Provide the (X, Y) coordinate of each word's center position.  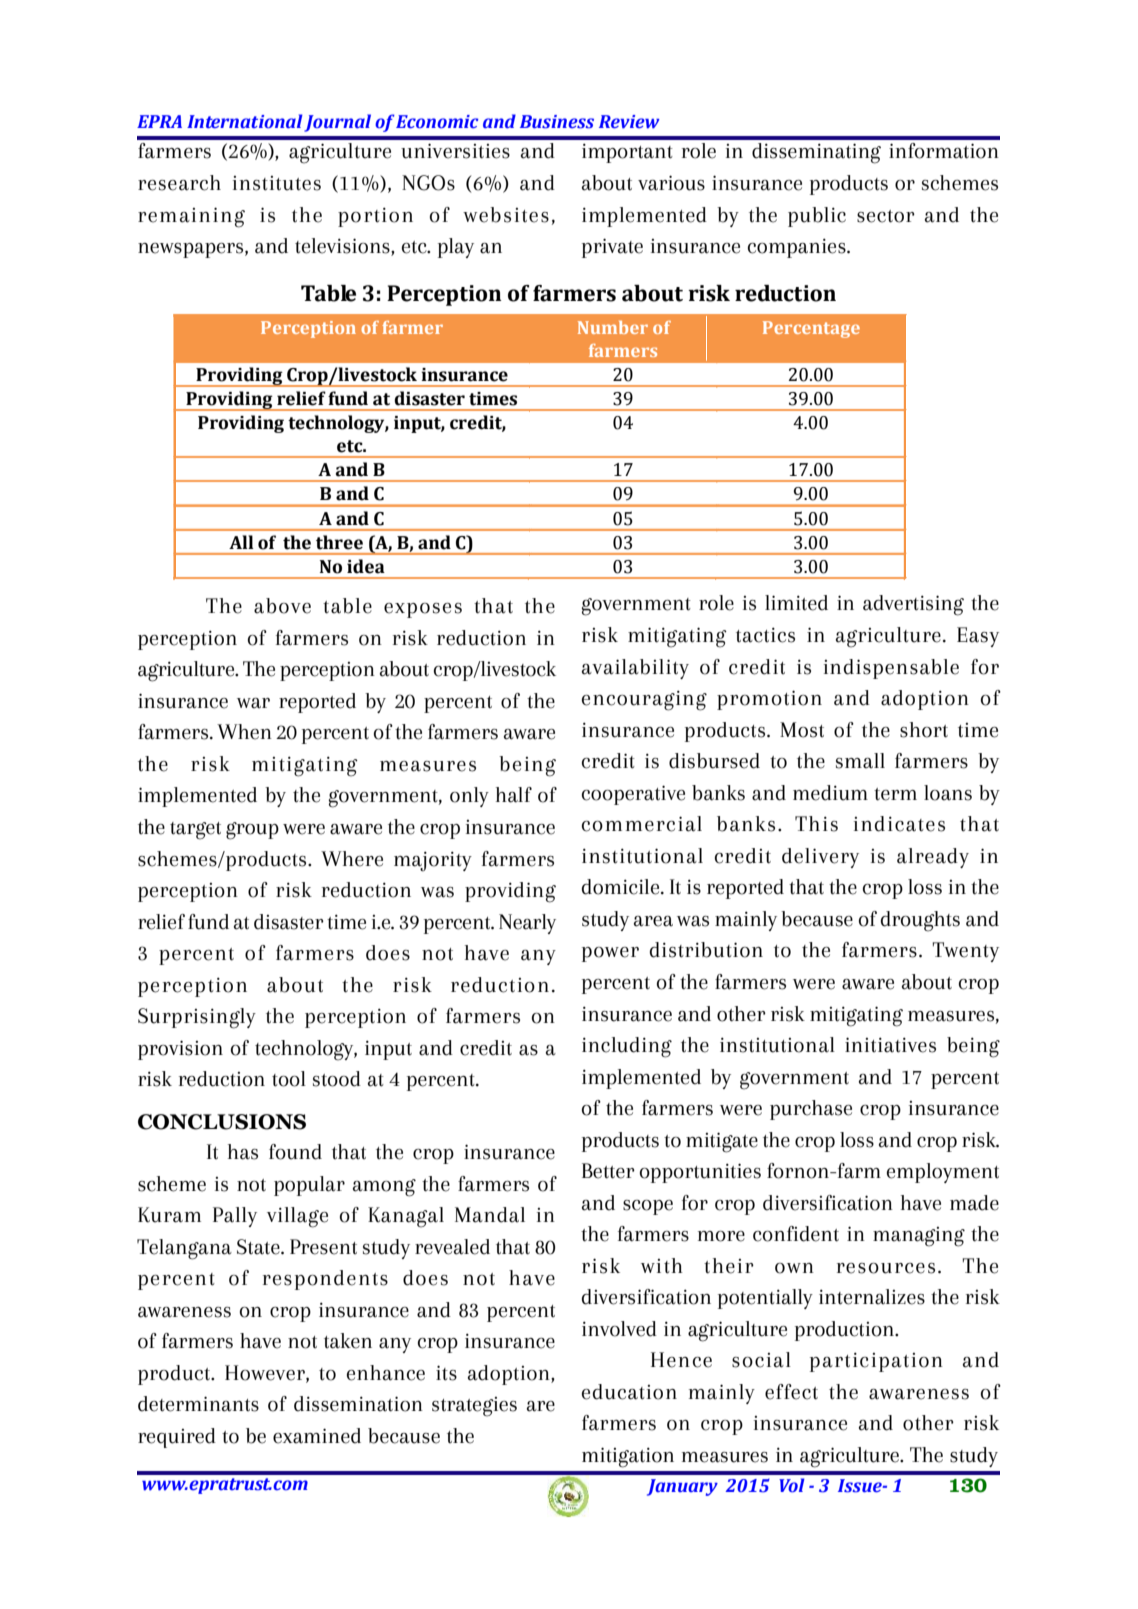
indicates (899, 824)
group (252, 831)
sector (886, 216)
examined (317, 1436)
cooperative (633, 795)
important (627, 153)
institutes (277, 183)
